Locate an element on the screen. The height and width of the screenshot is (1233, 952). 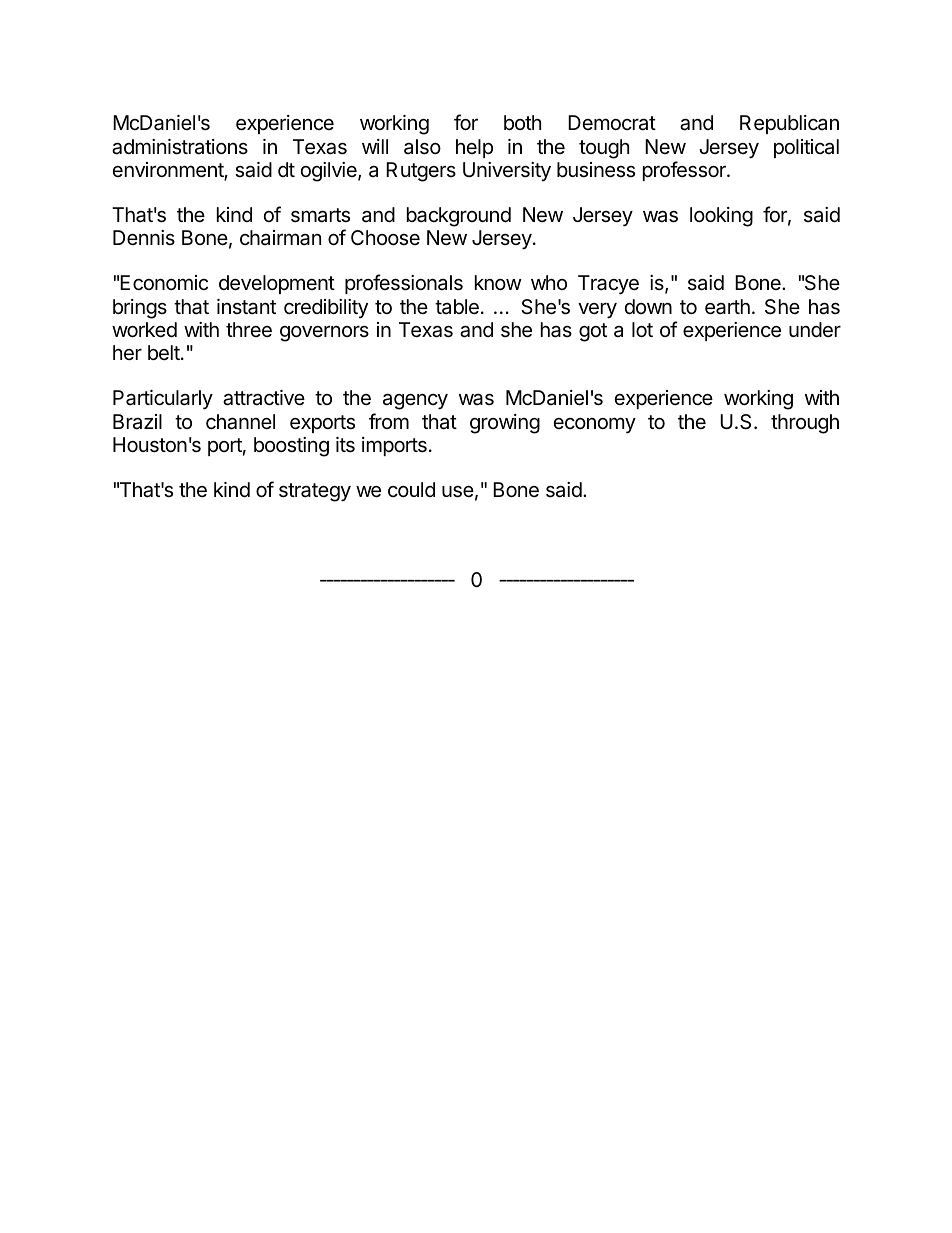
strategy is located at coordinates (315, 492).
